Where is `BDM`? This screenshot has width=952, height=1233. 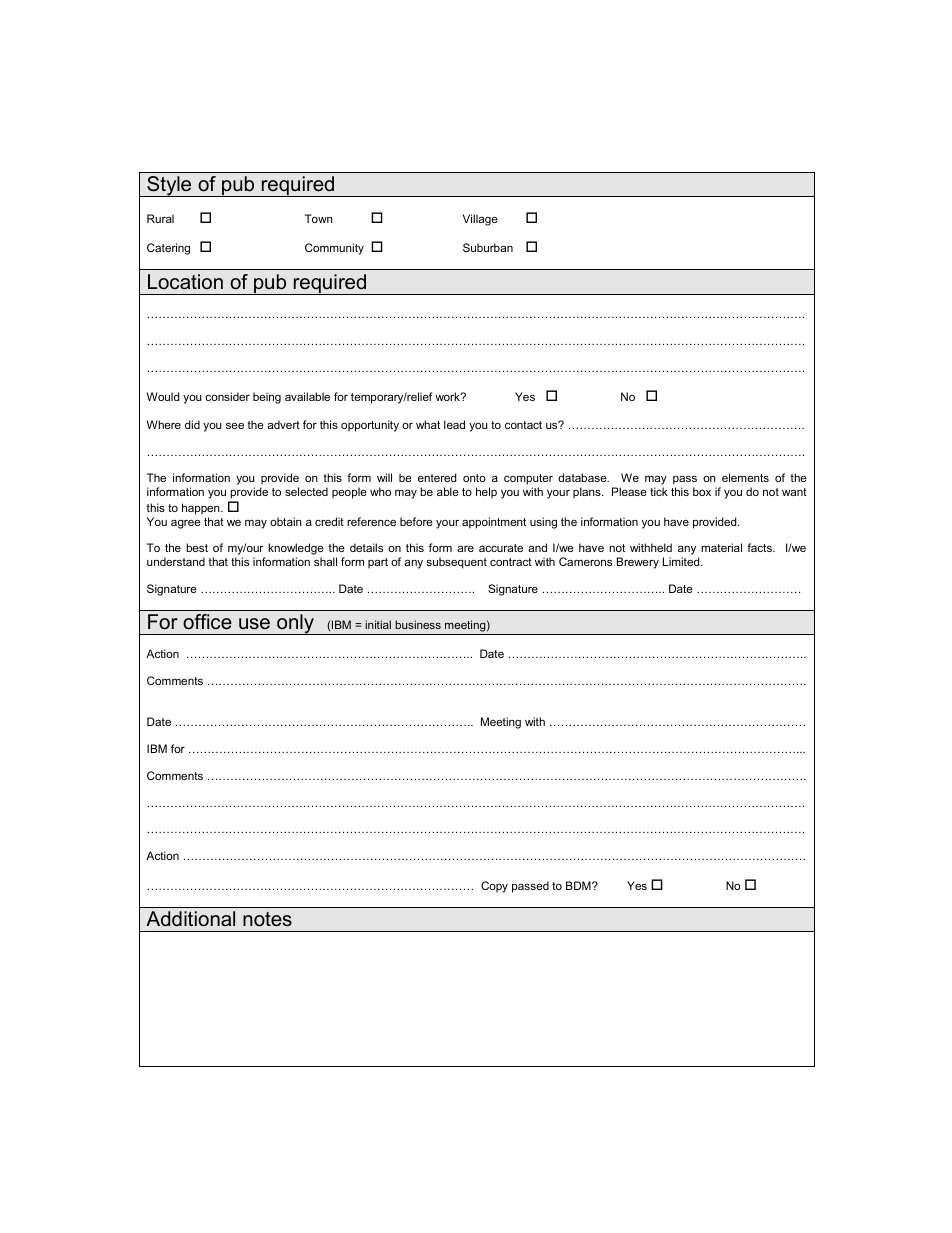
BDM is located at coordinates (579, 885).
